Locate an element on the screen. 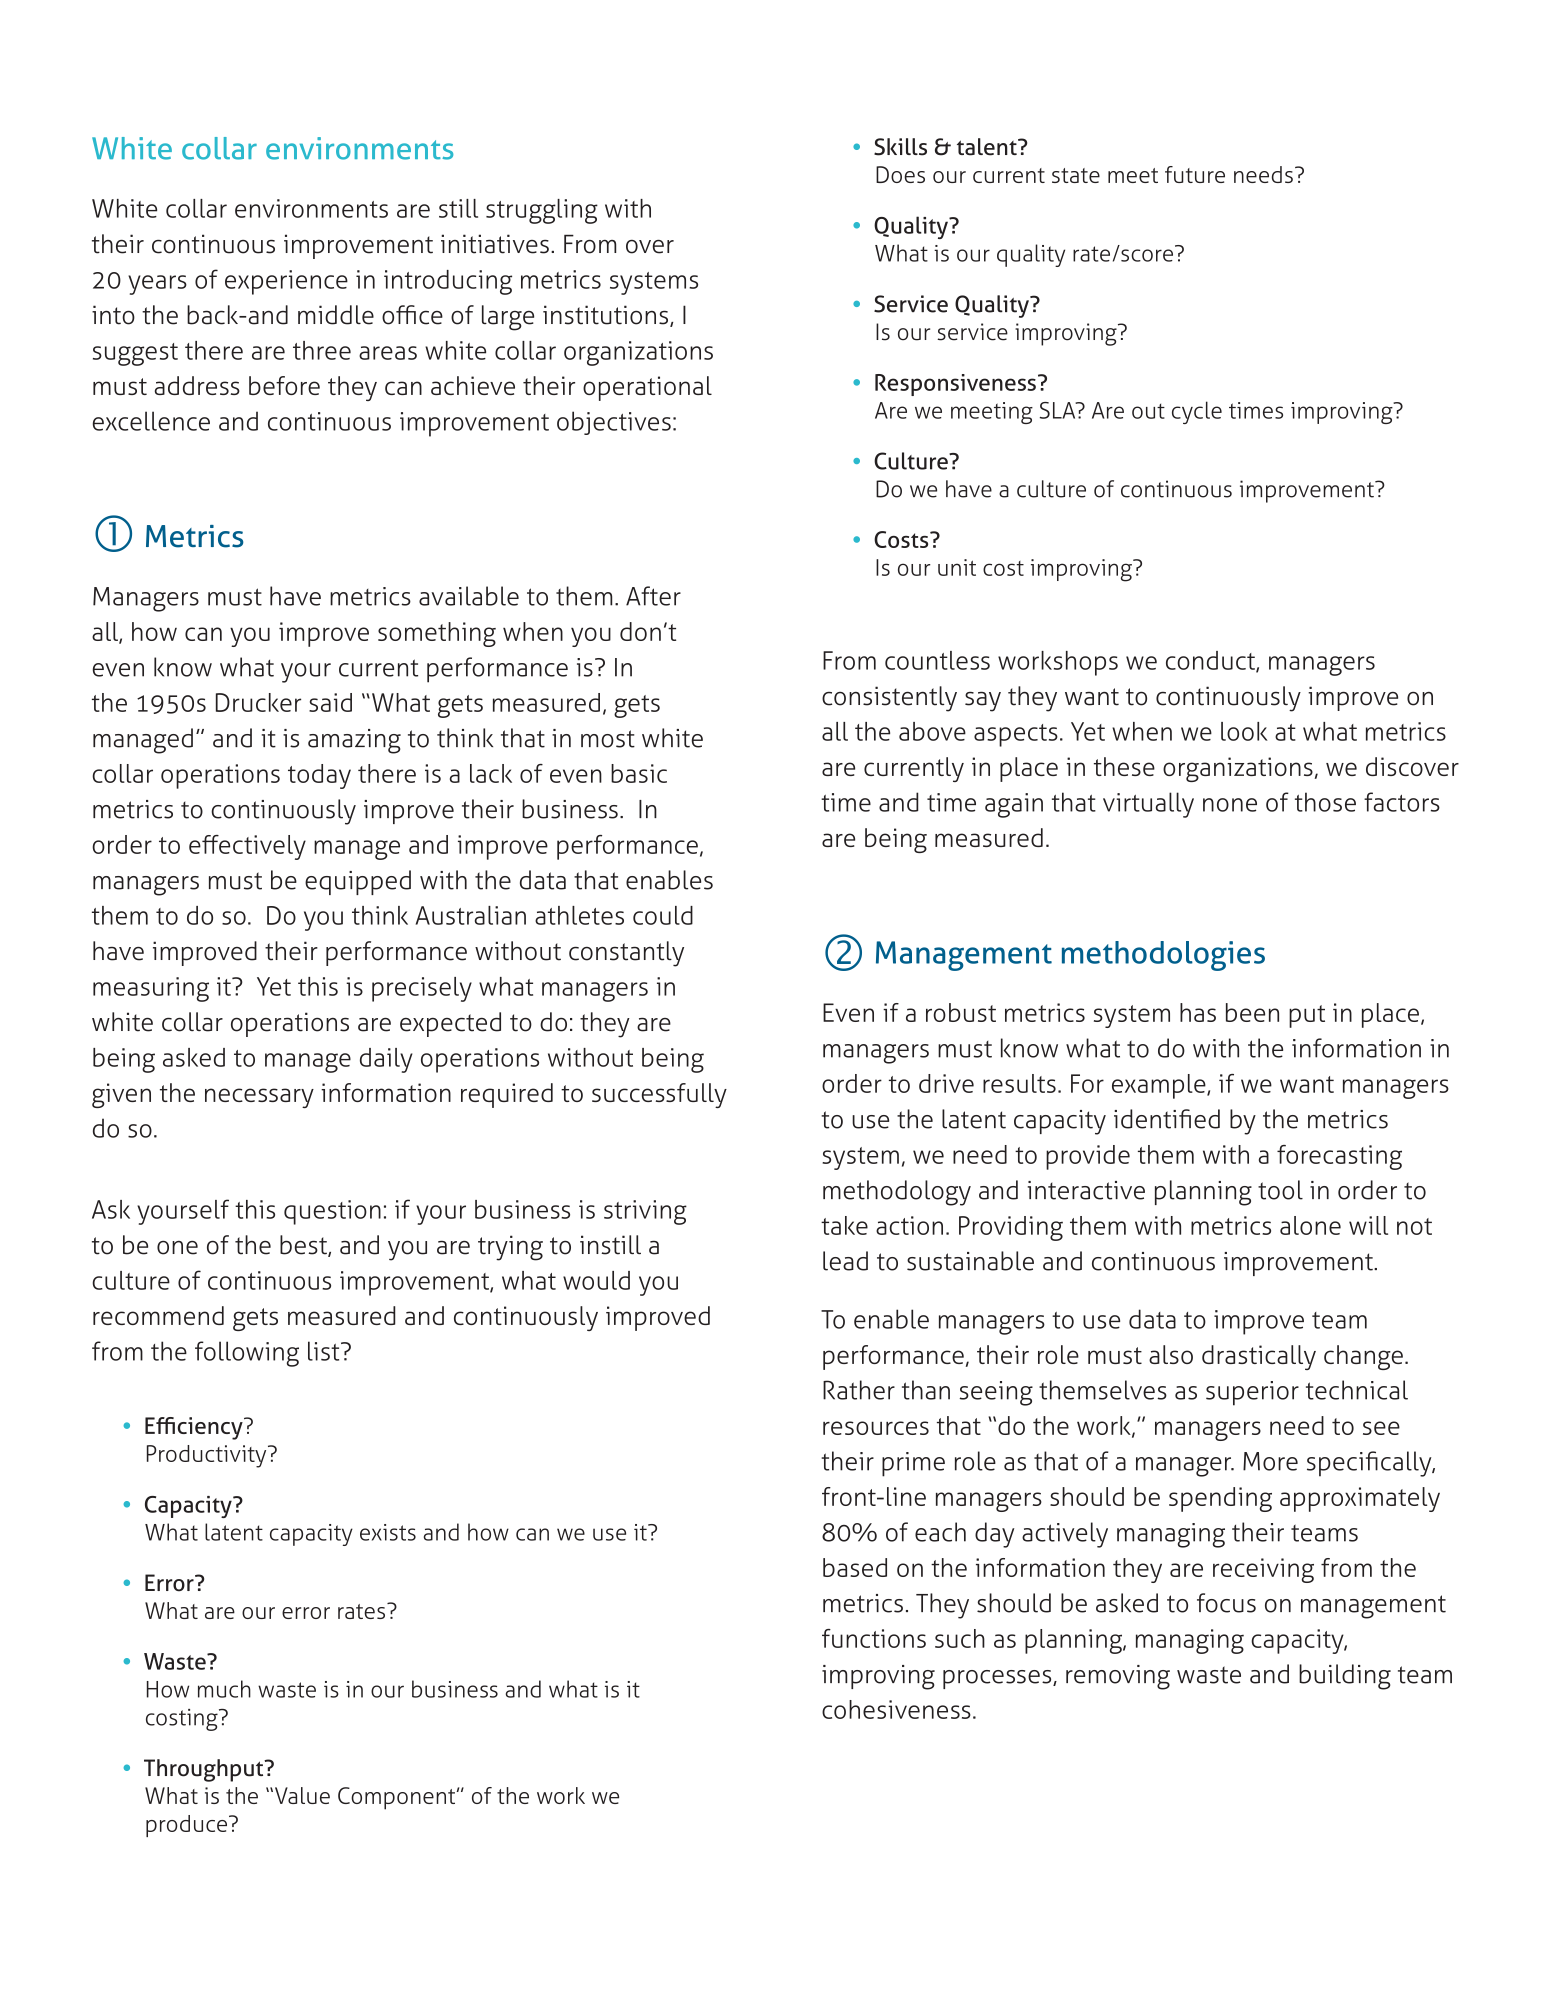  Value is located at coordinates (301, 1795).
